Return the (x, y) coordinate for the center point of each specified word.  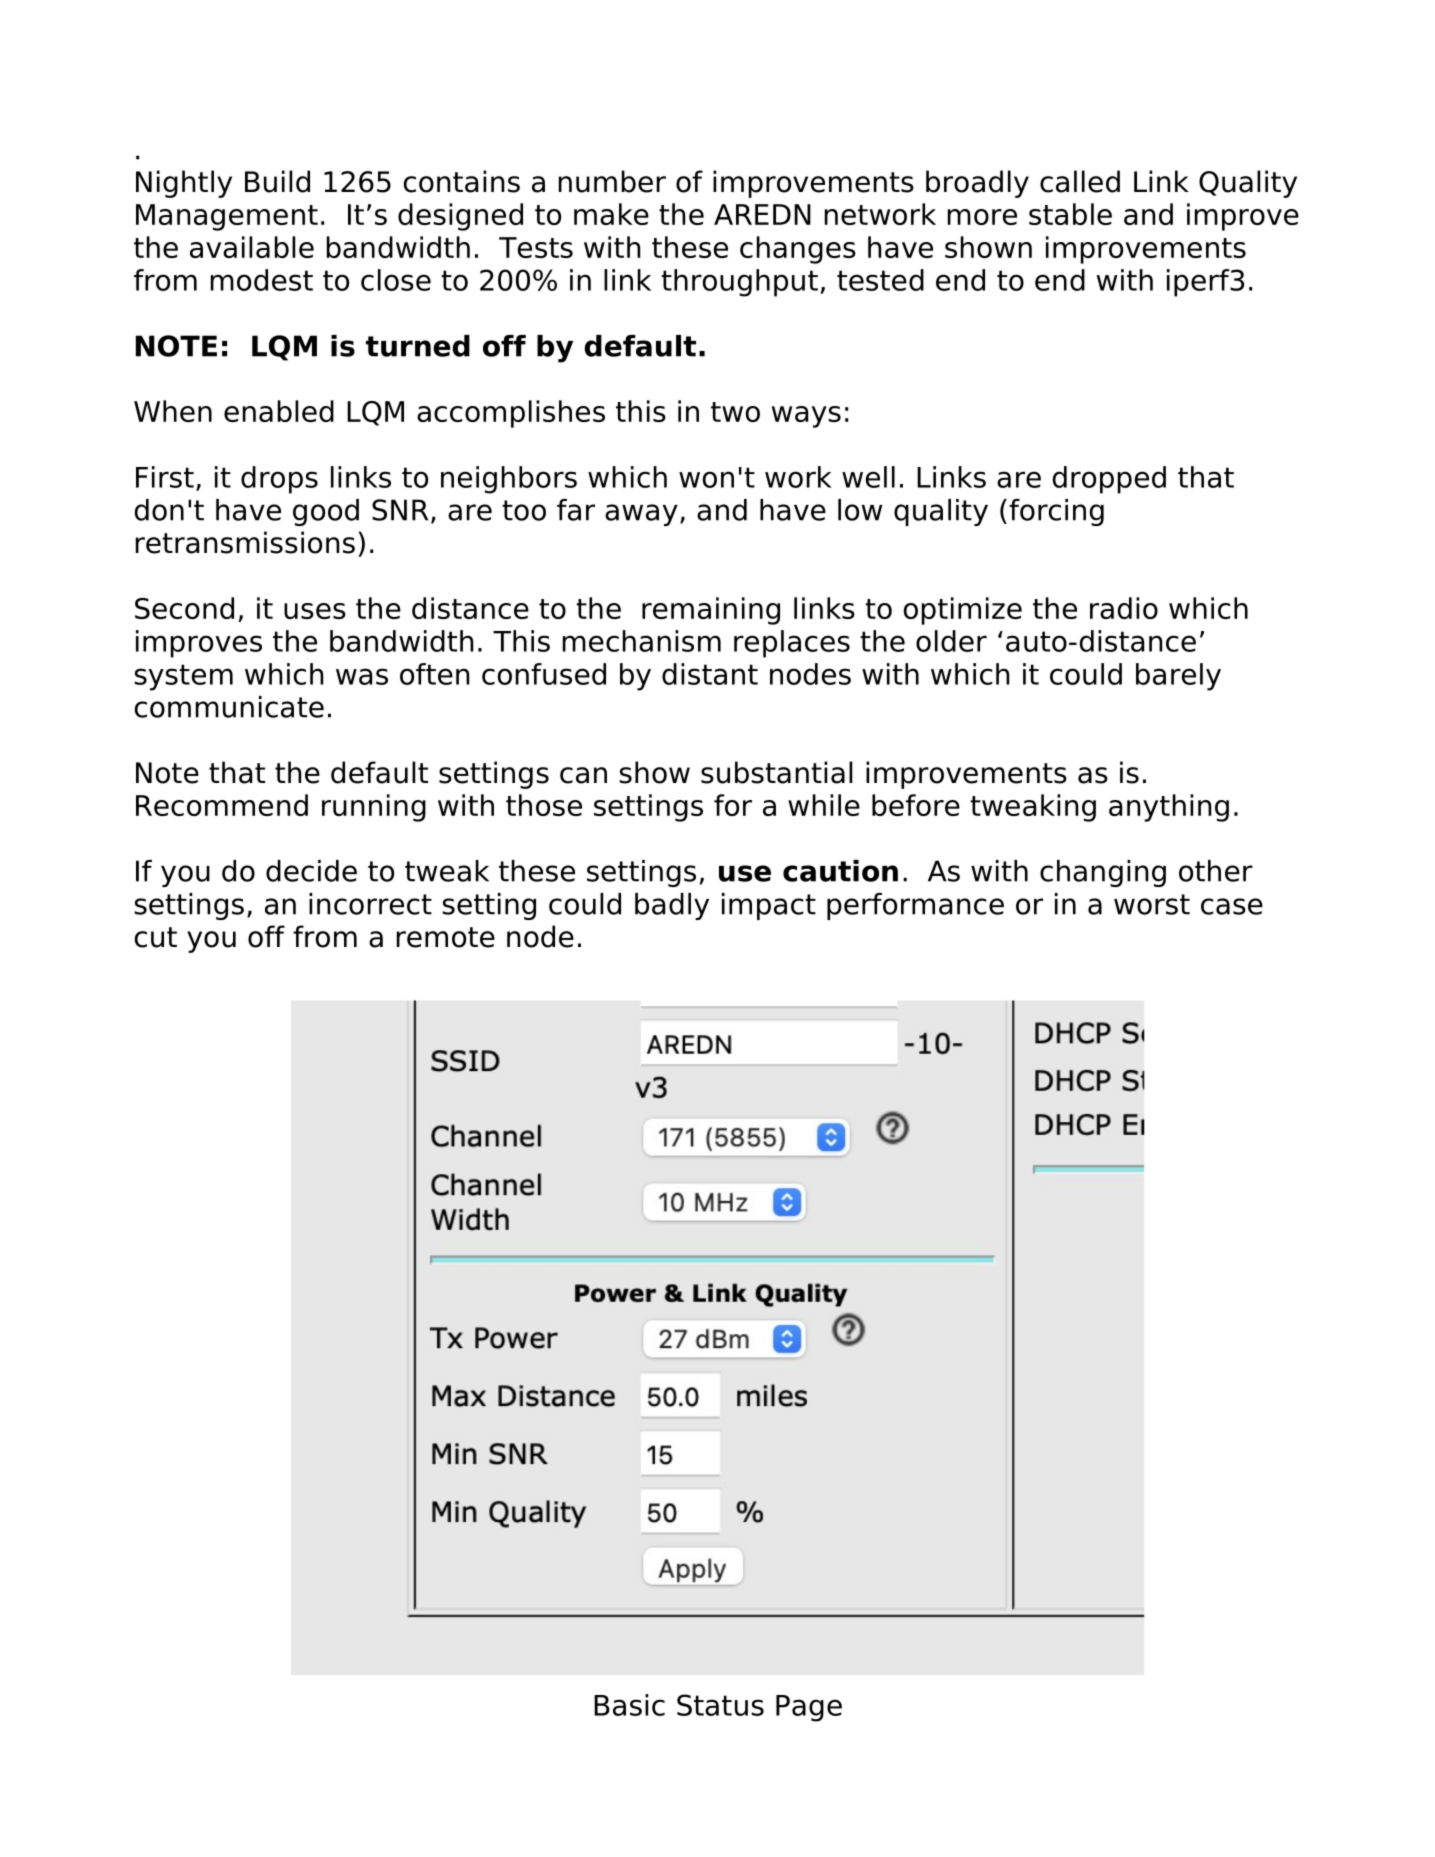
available (252, 247)
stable (1070, 214)
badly (672, 906)
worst (1152, 904)
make (611, 214)
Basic (629, 1705)
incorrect (370, 904)
